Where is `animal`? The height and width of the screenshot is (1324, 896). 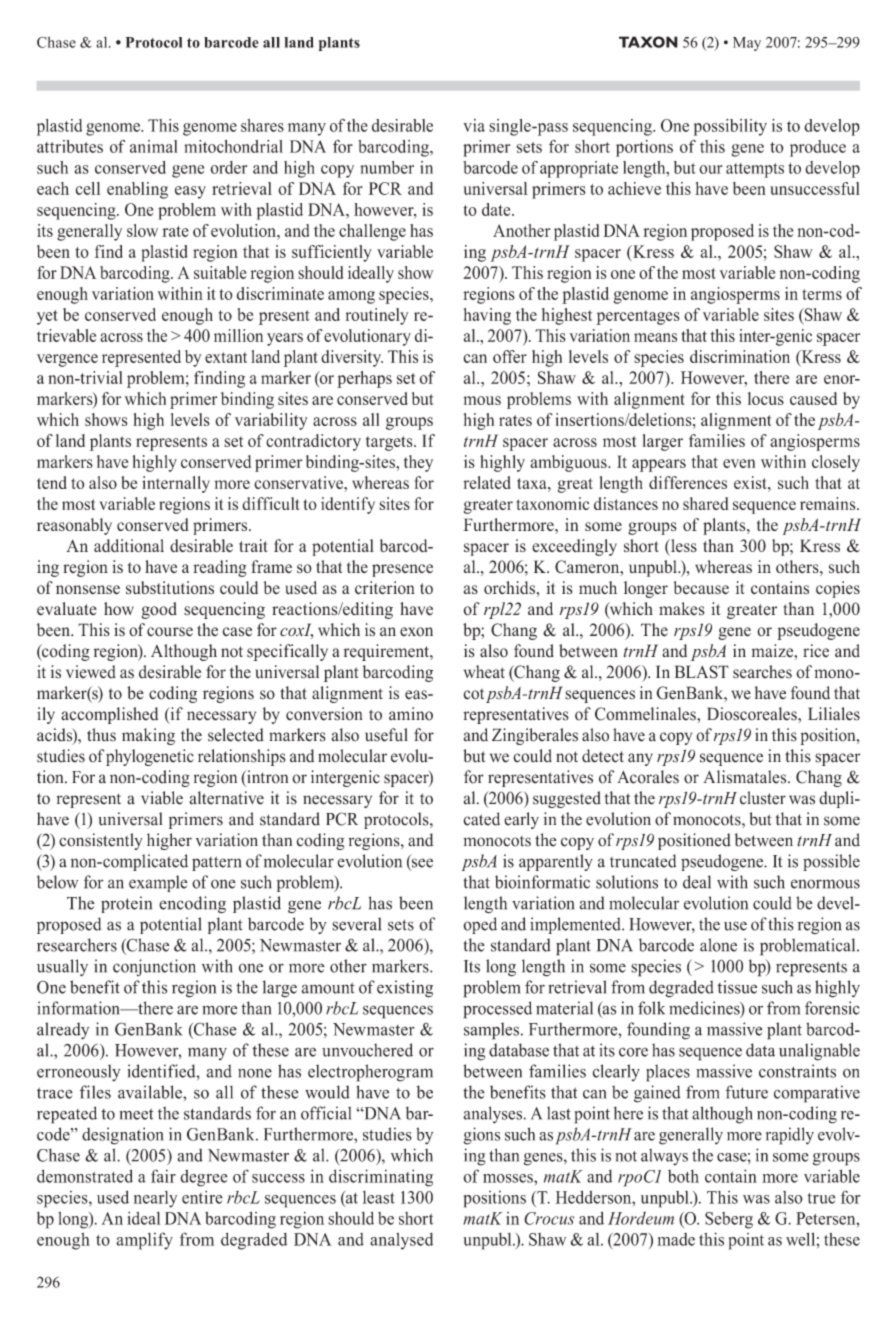
animal is located at coordinates (153, 146).
